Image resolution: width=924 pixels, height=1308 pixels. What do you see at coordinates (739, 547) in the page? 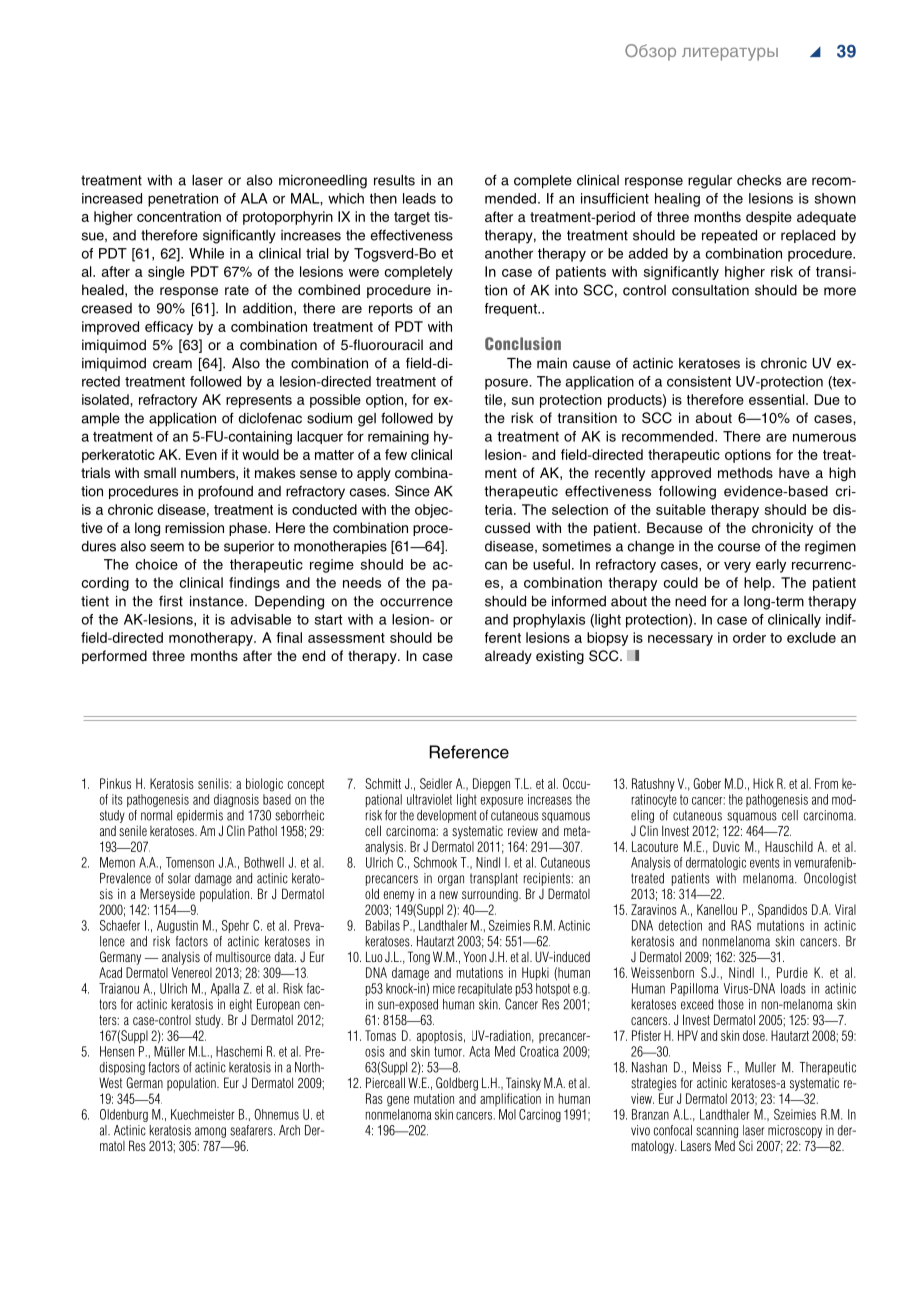
I see `course` at bounding box center [739, 547].
